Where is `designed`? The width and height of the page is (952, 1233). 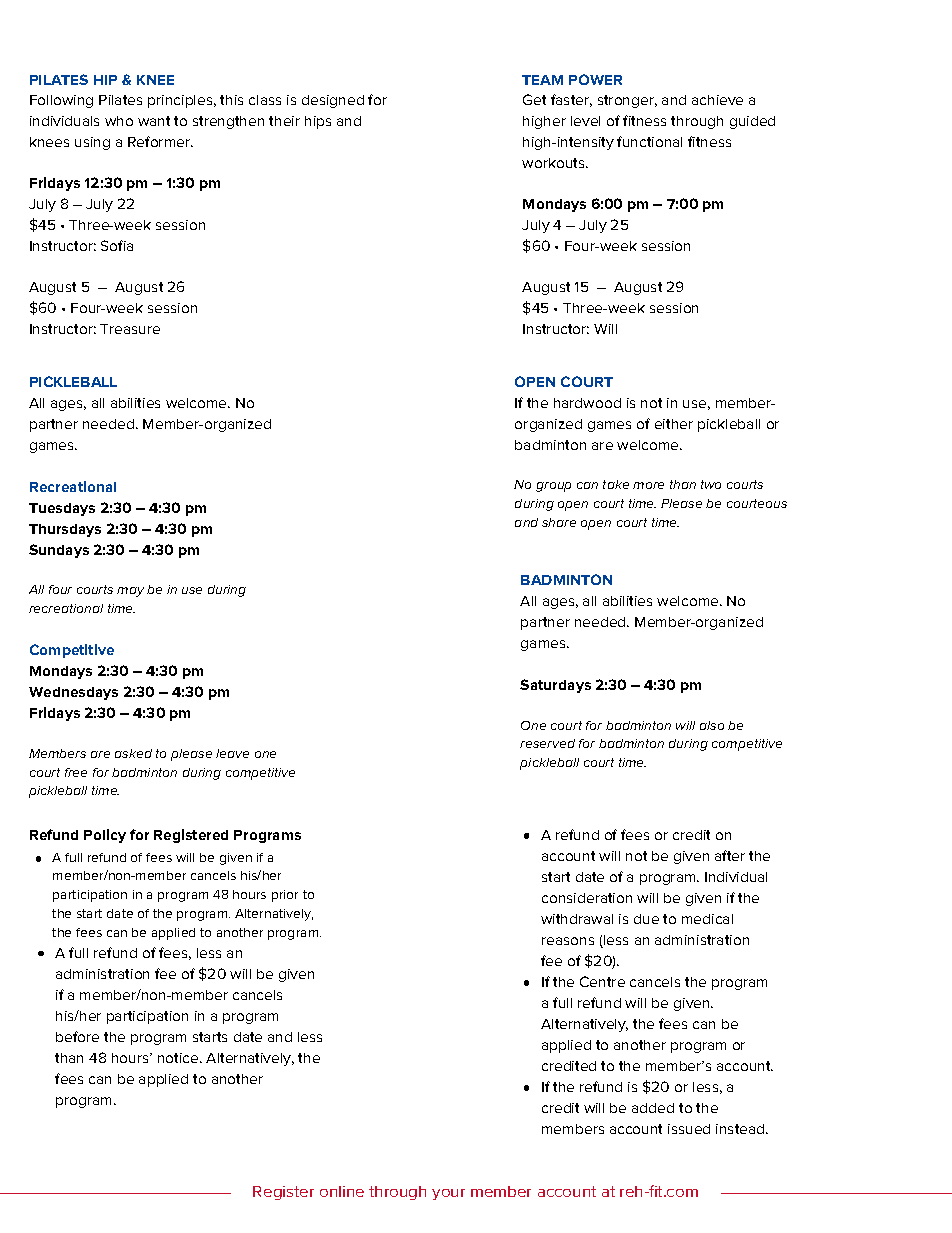 designed is located at coordinates (333, 101).
